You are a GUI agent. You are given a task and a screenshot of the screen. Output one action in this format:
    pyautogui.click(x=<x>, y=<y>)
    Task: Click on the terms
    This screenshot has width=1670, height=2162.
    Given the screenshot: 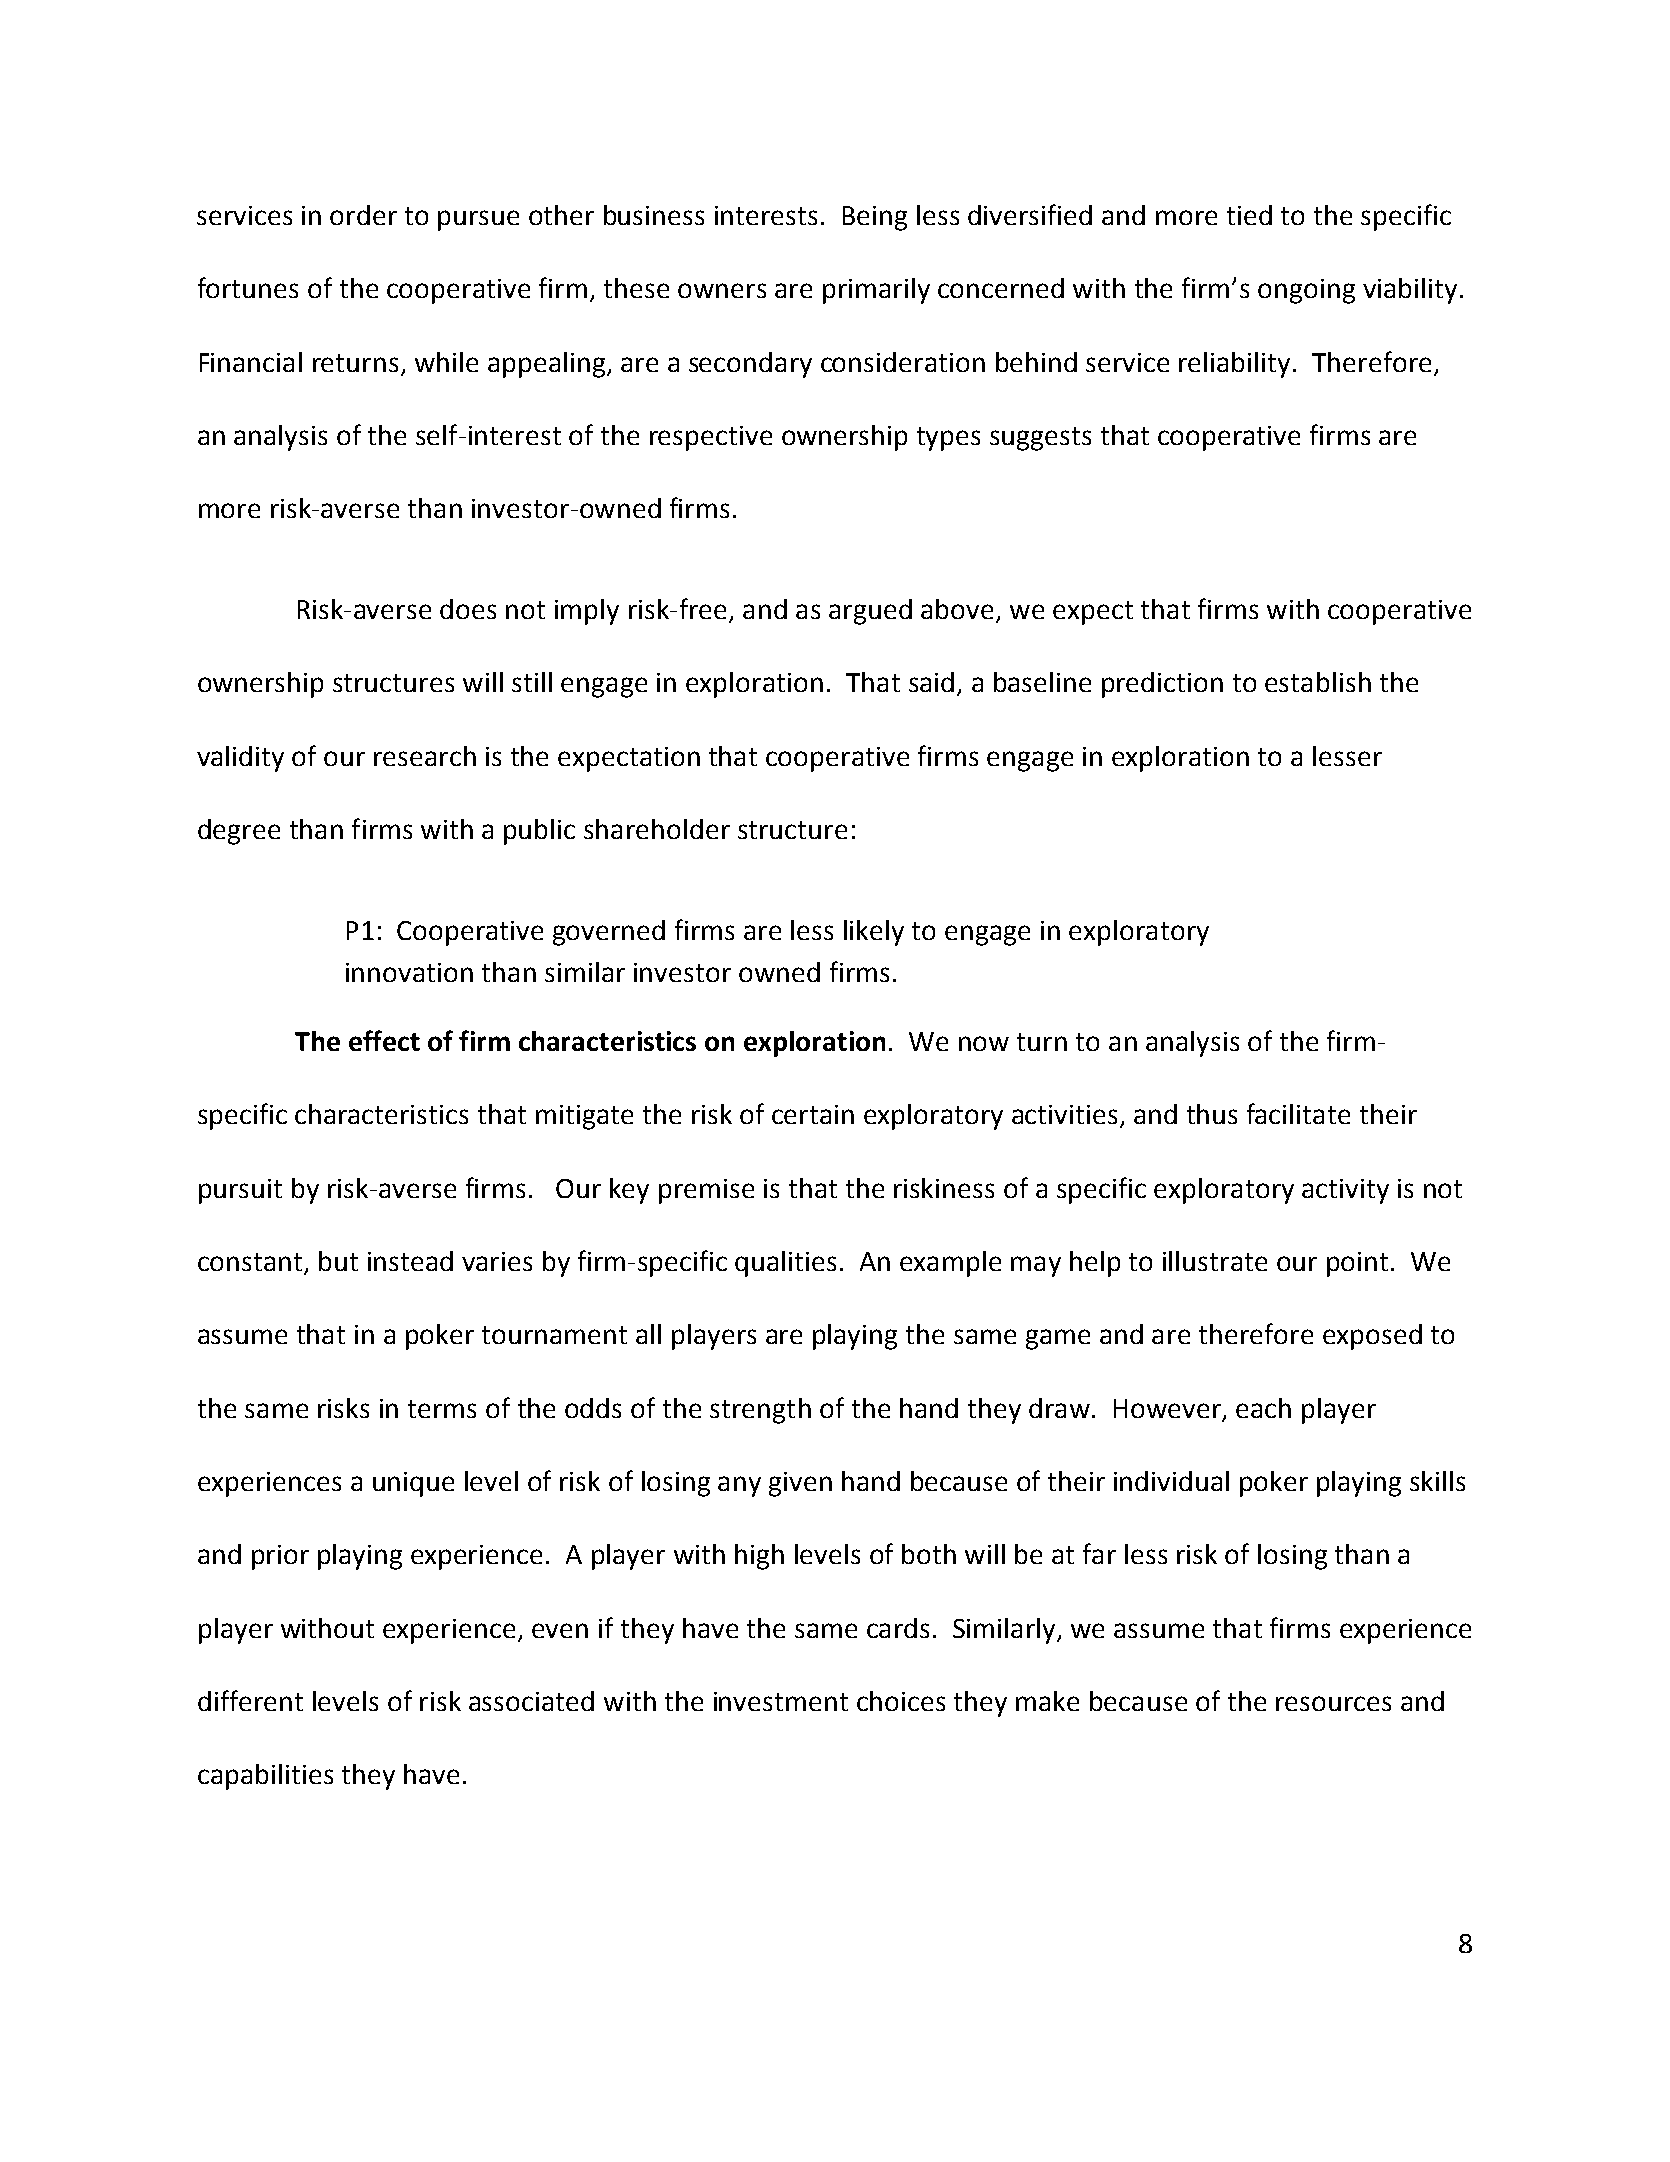 What is the action you would take?
    pyautogui.click(x=442, y=1409)
